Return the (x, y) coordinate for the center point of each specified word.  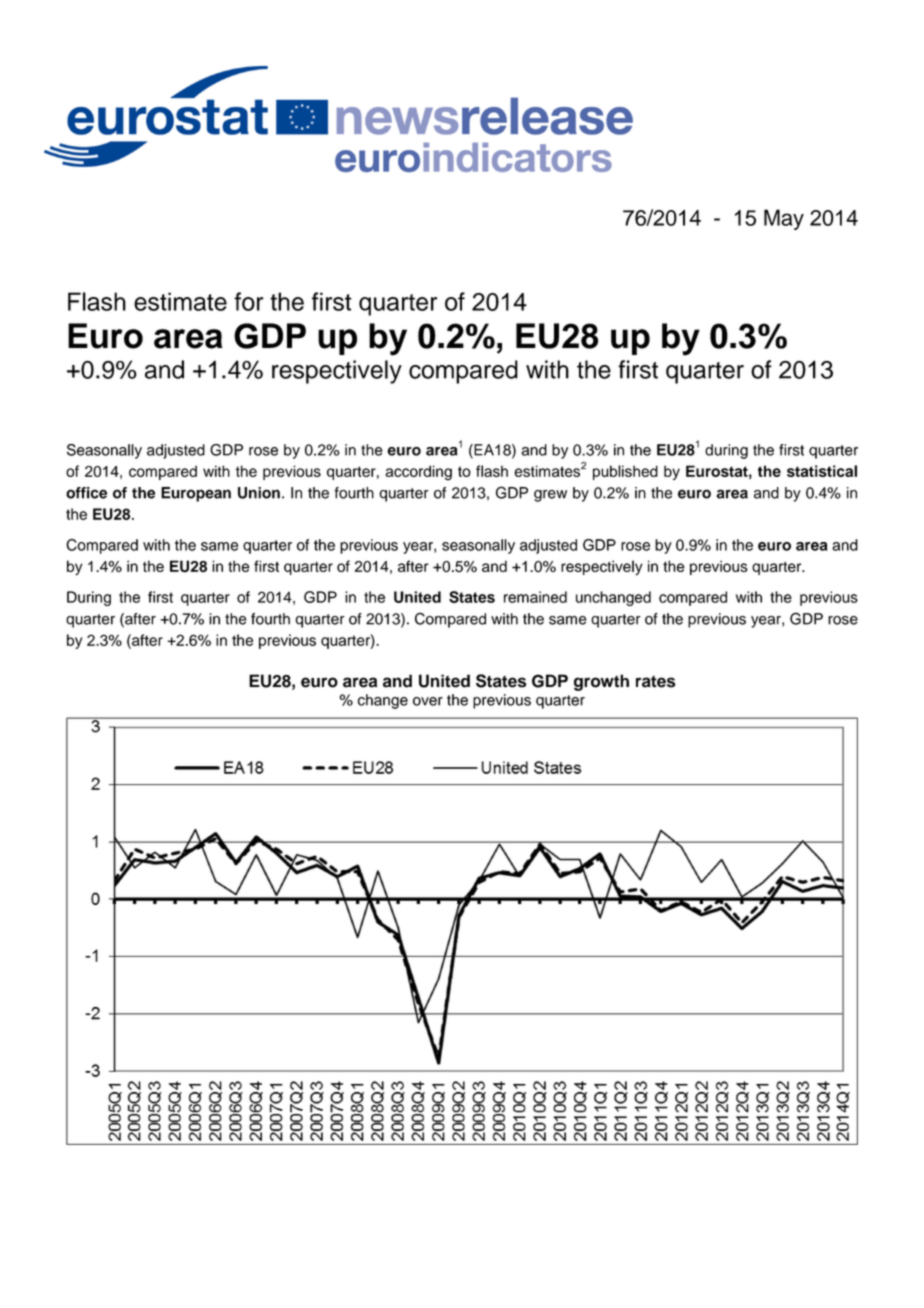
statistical (822, 471)
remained (535, 597)
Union (259, 493)
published (625, 472)
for (248, 301)
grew (550, 496)
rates (656, 682)
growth (601, 682)
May (784, 219)
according (418, 473)
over (428, 701)
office (86, 493)
